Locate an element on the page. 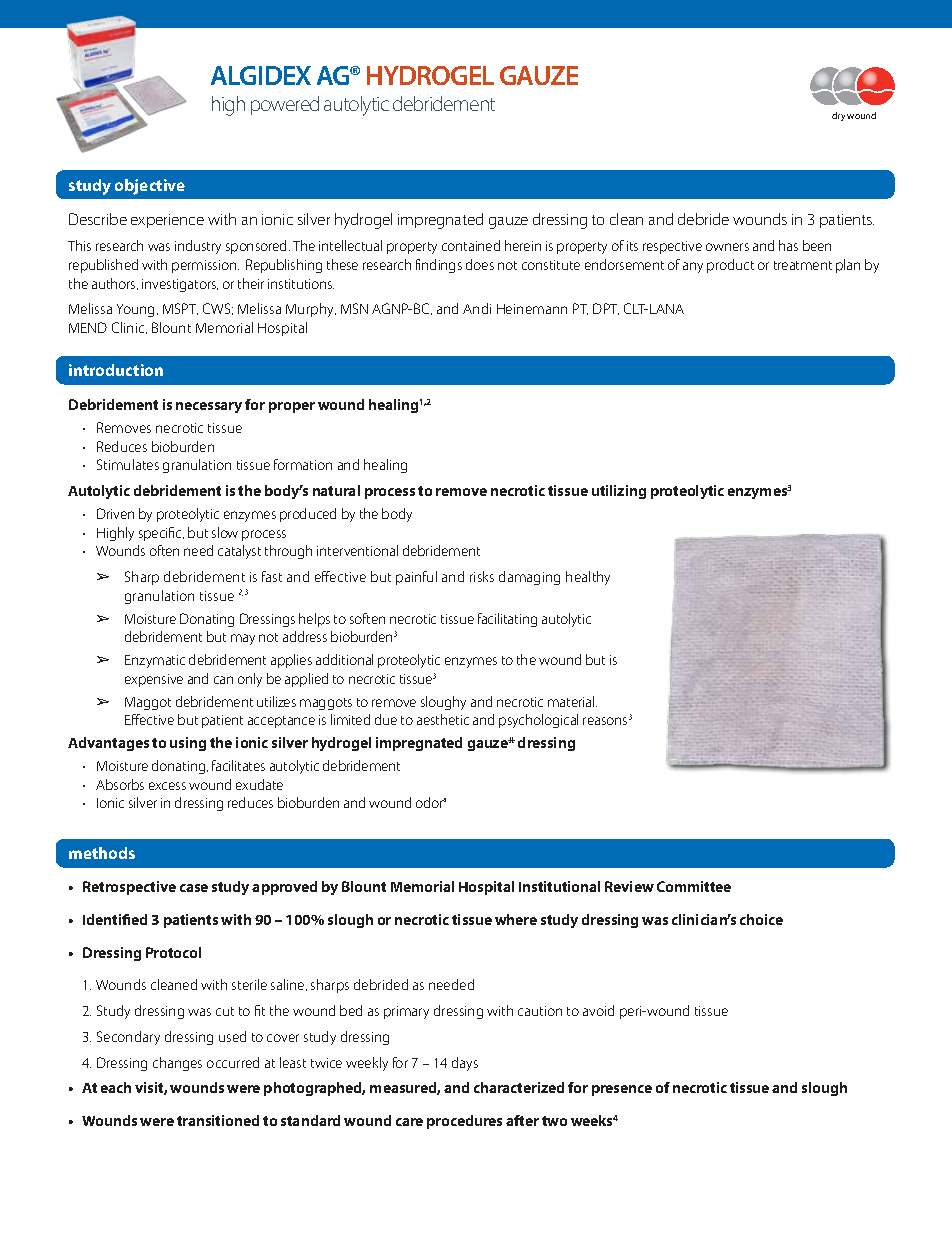  presence is located at coordinates (622, 1090).
